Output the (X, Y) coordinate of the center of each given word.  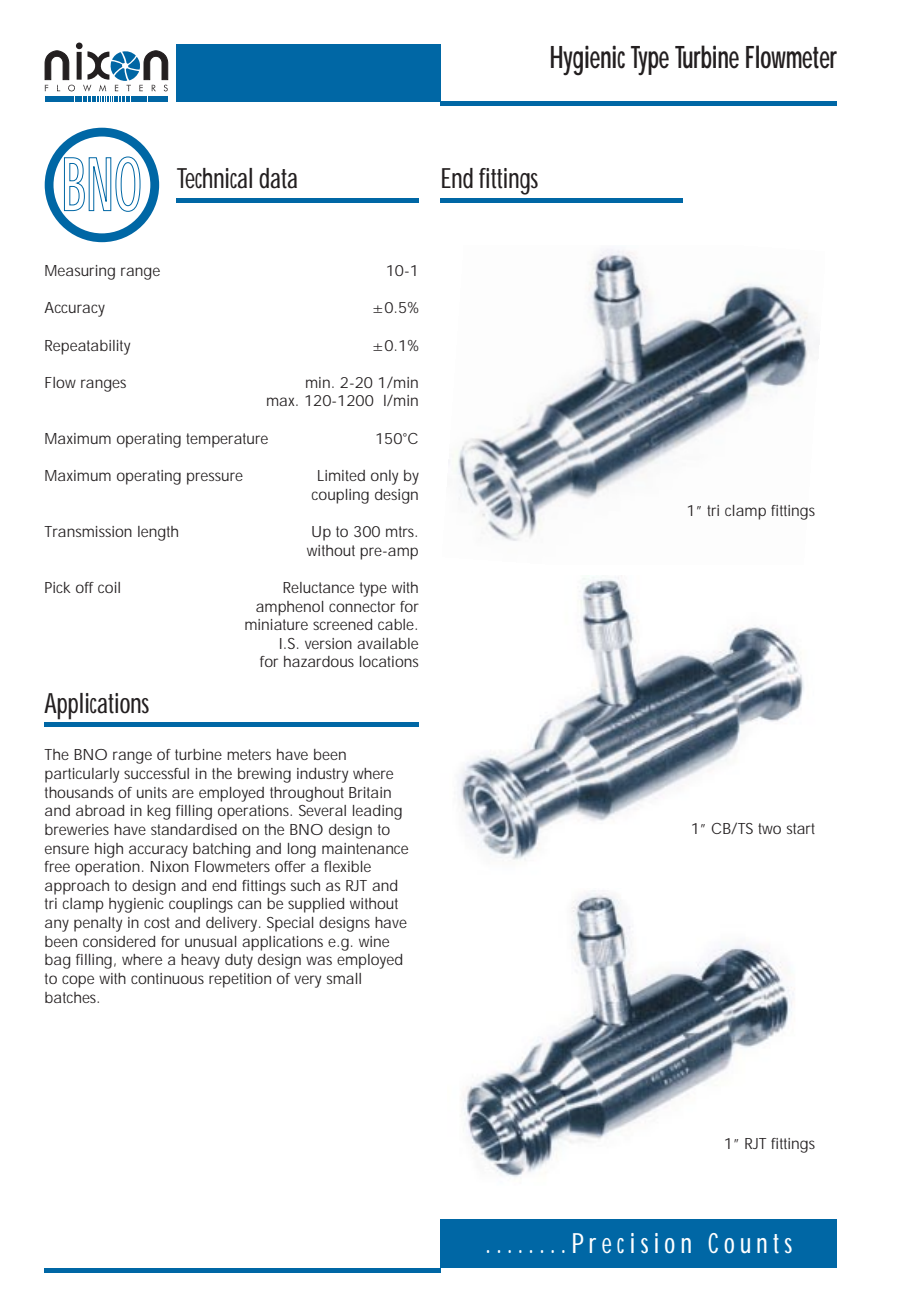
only (384, 477)
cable (396, 624)
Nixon (170, 866)
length (158, 533)
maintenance (365, 848)
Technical (214, 178)
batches (71, 997)
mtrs (401, 531)
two (769, 828)
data (278, 178)
